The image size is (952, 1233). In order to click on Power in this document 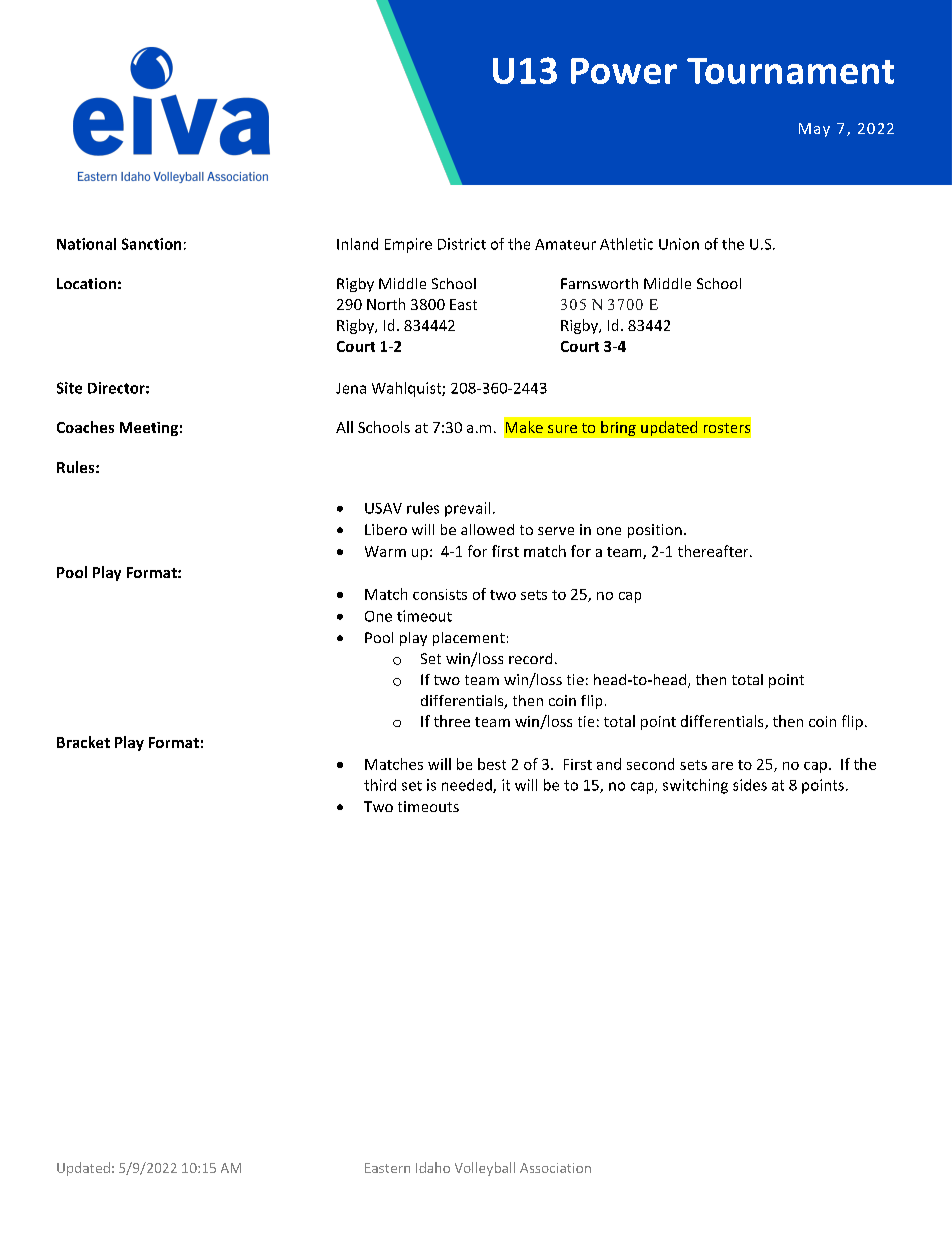, I will do `click(624, 71)`.
